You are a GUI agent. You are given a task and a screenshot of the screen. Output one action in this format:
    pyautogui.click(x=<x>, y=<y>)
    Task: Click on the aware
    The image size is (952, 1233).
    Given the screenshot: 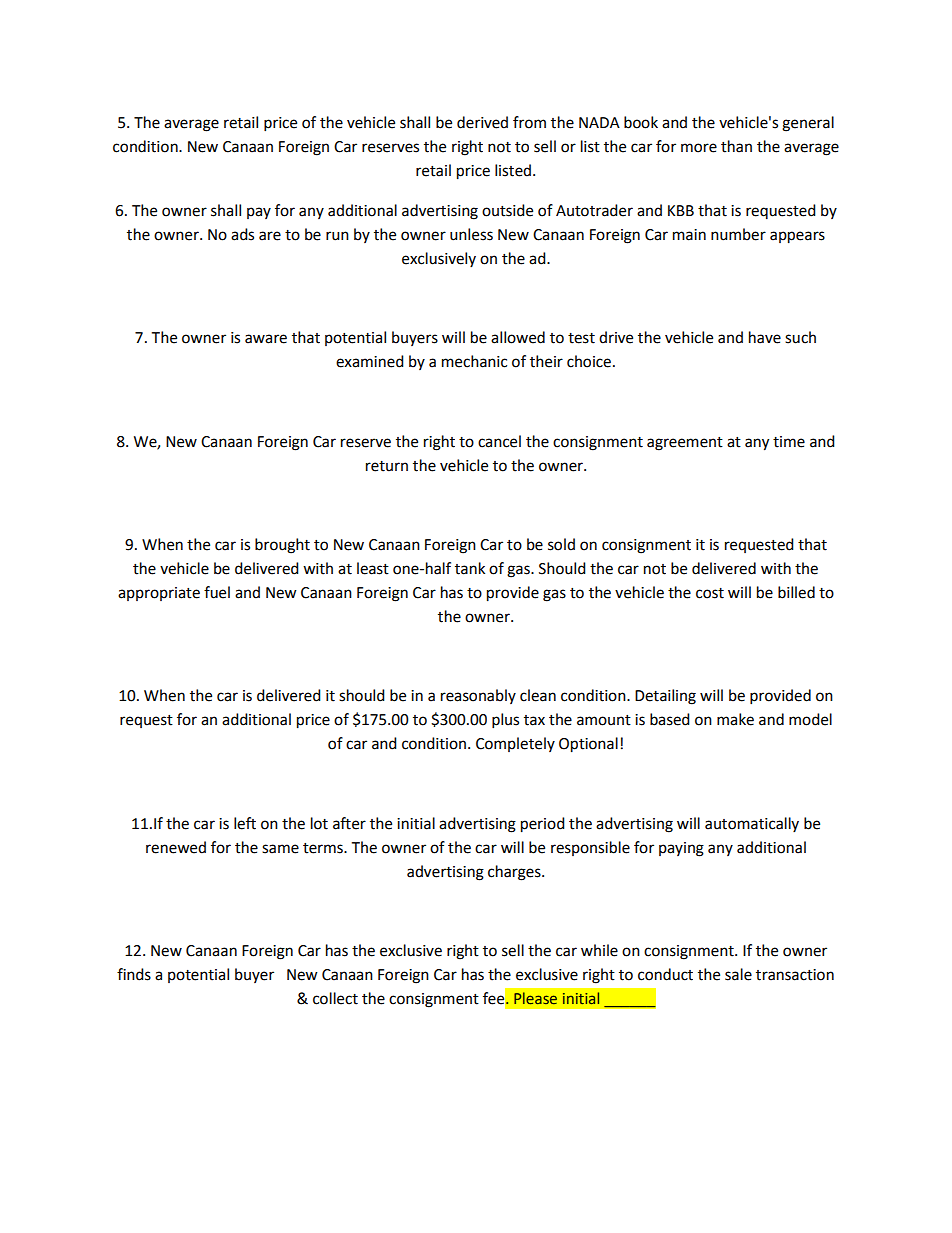 What is the action you would take?
    pyautogui.click(x=266, y=339)
